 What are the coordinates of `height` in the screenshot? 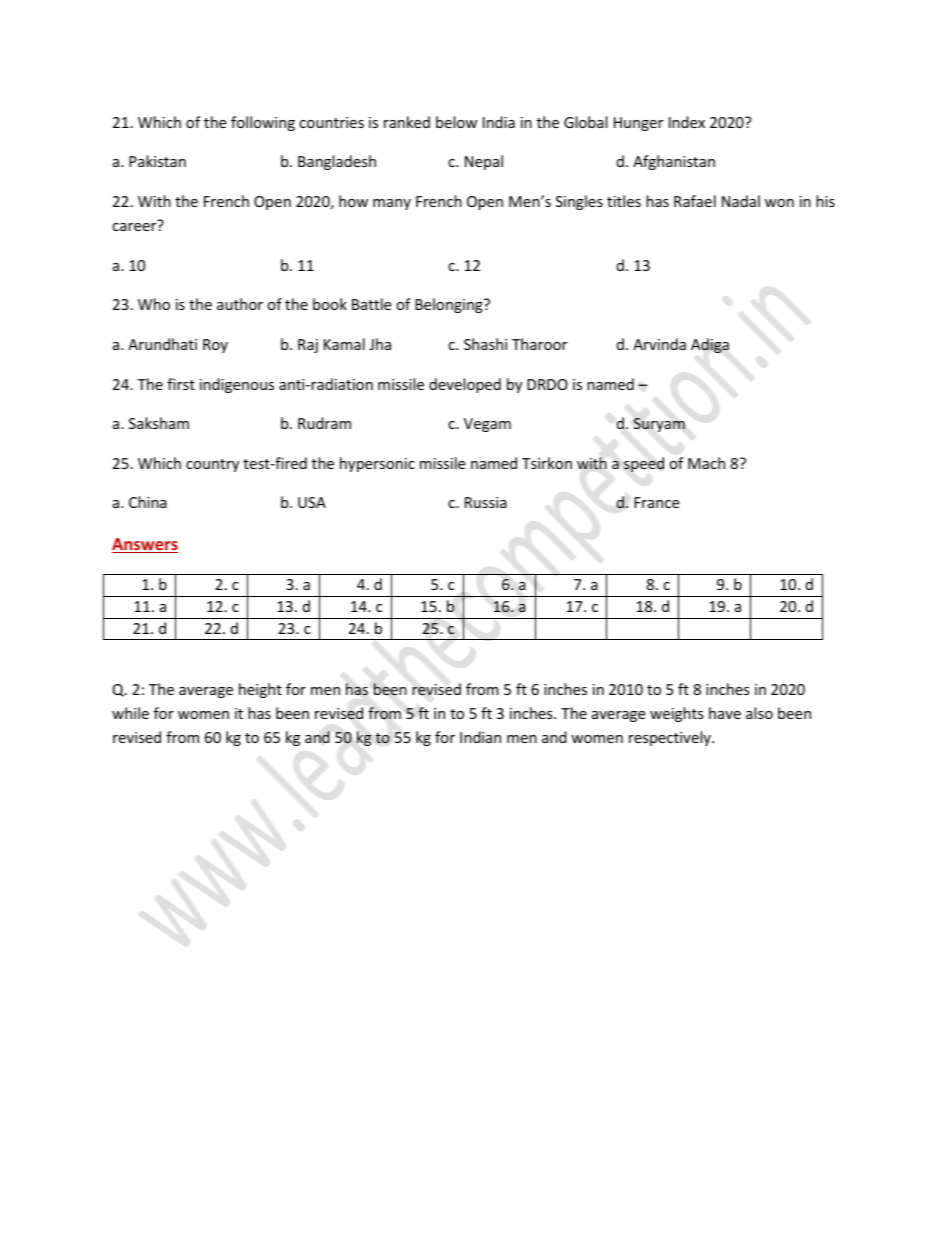 It's located at (260, 690).
